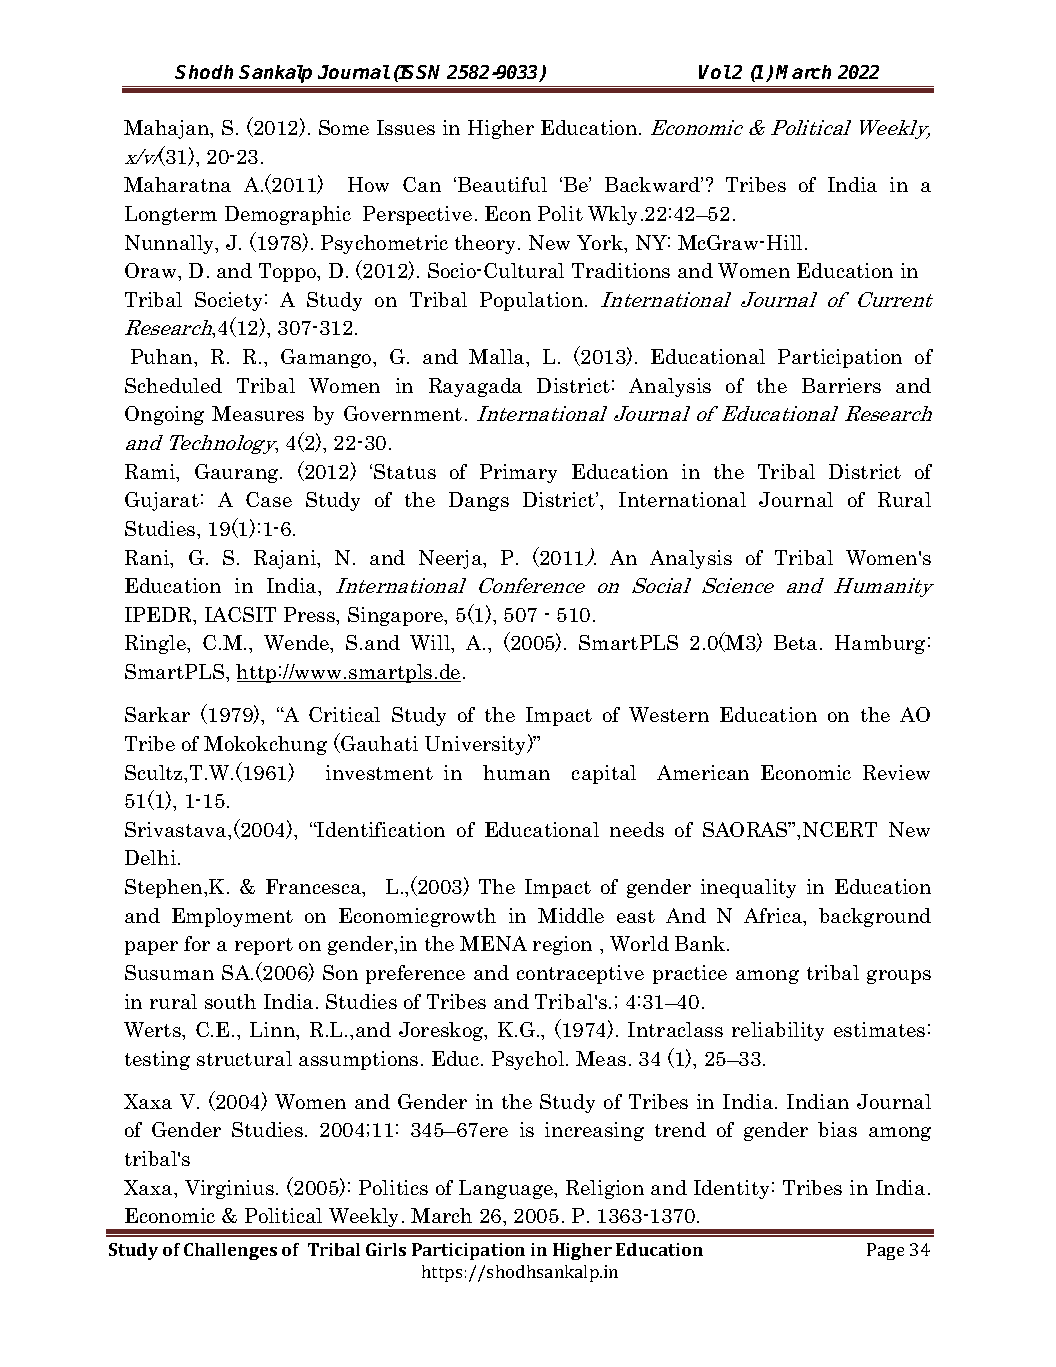 Image resolution: width=1056 pixels, height=1367 pixels. Describe the element at coordinates (502, 184) in the screenshot. I see `Beautiful` at that location.
